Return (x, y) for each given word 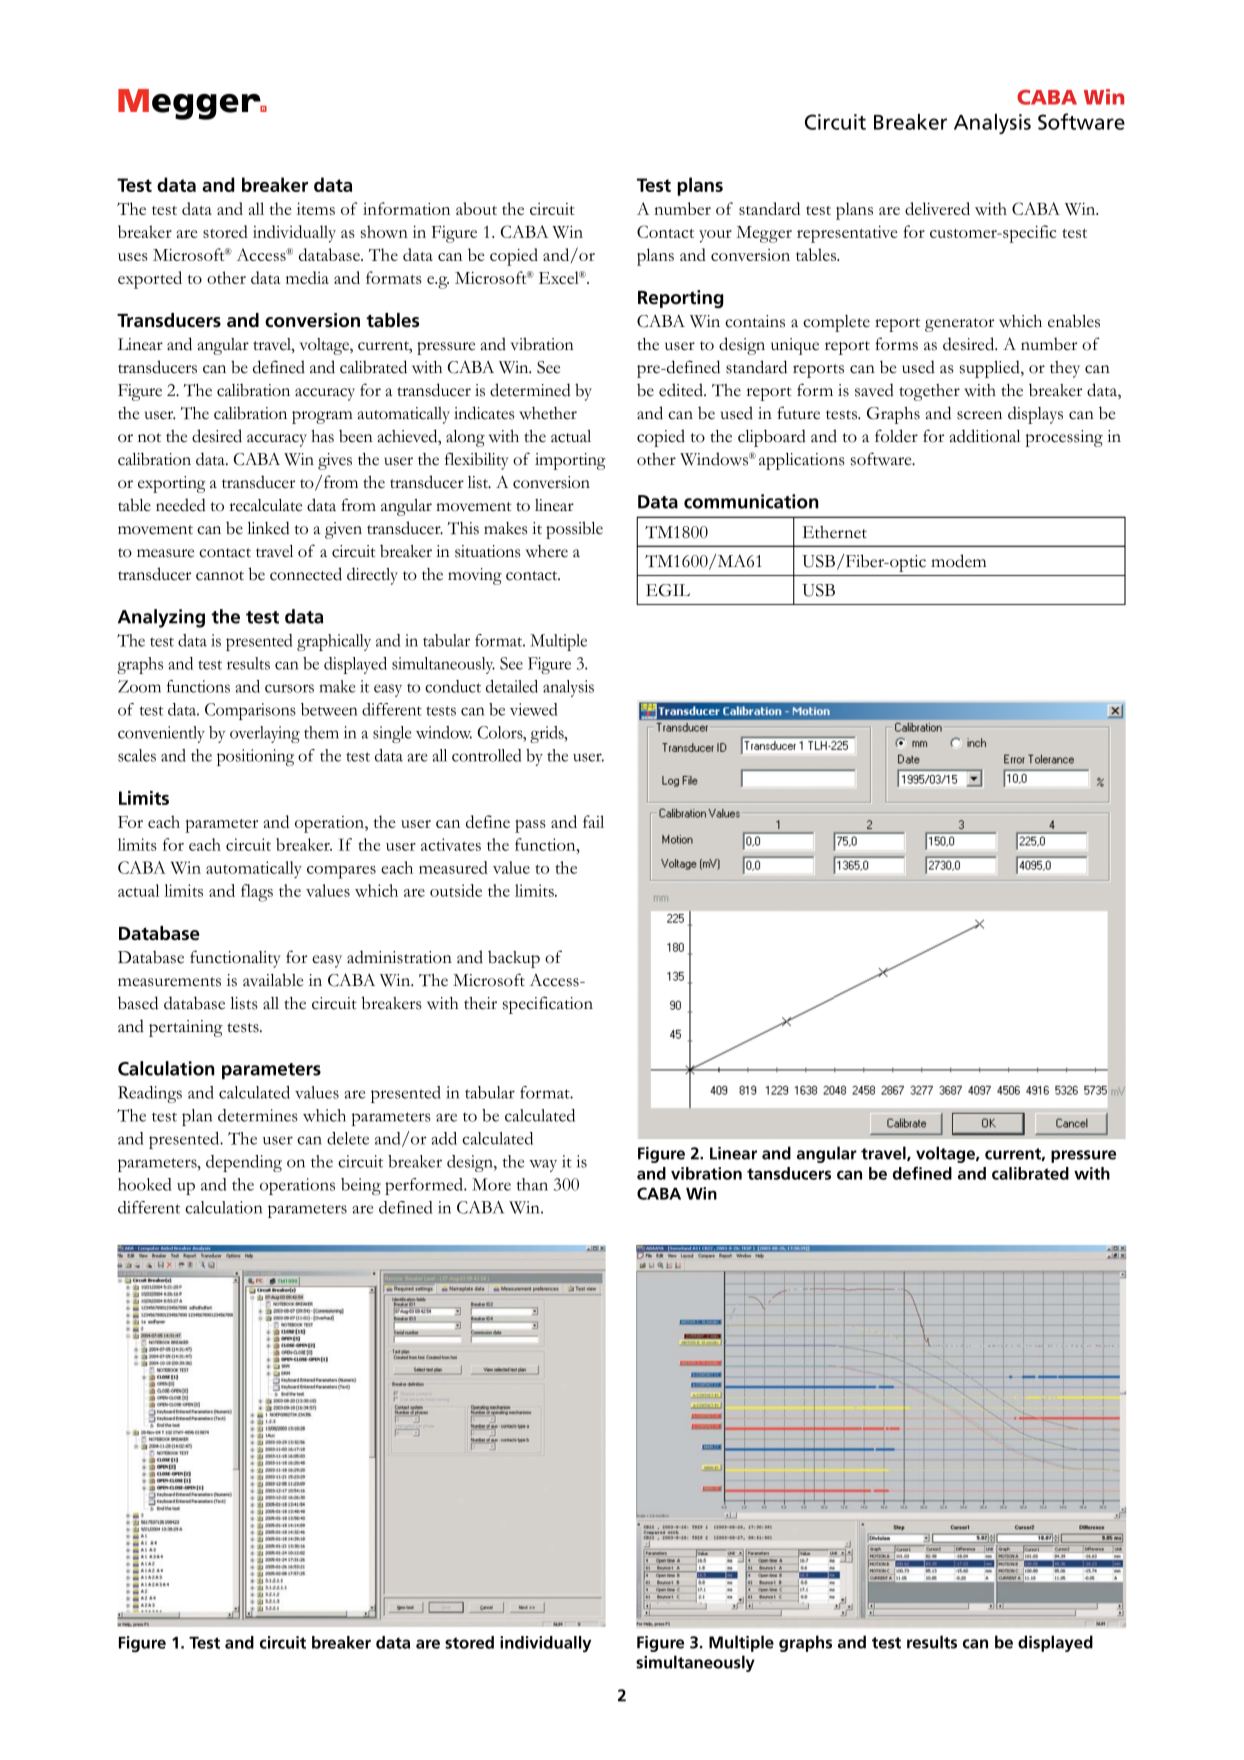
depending (244, 1163)
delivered (937, 208)
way (543, 1165)
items (316, 208)
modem (958, 561)
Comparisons (250, 711)
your (715, 236)
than (532, 1184)
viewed (533, 709)
